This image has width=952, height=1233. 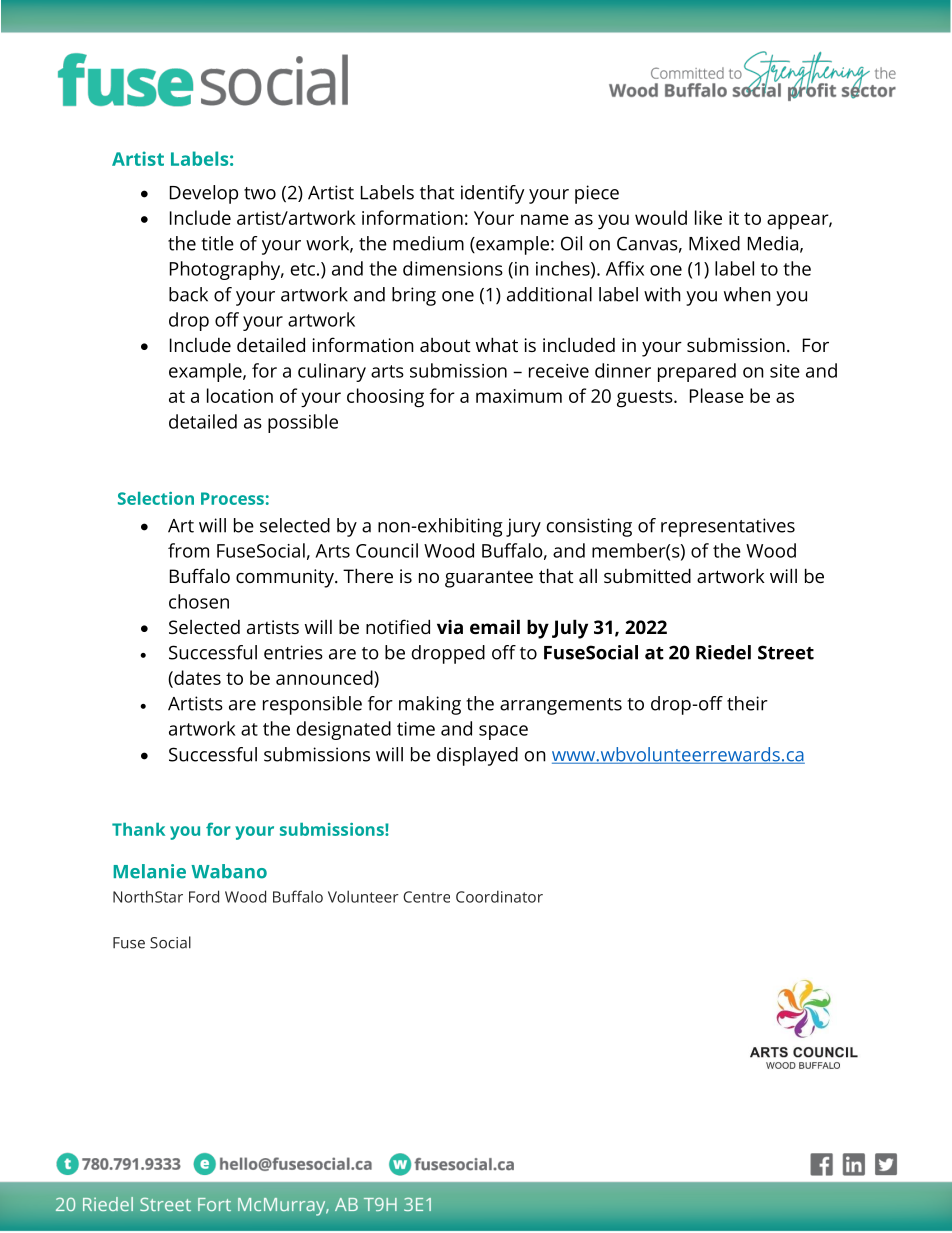 I want to click on location, so click(x=240, y=395).
